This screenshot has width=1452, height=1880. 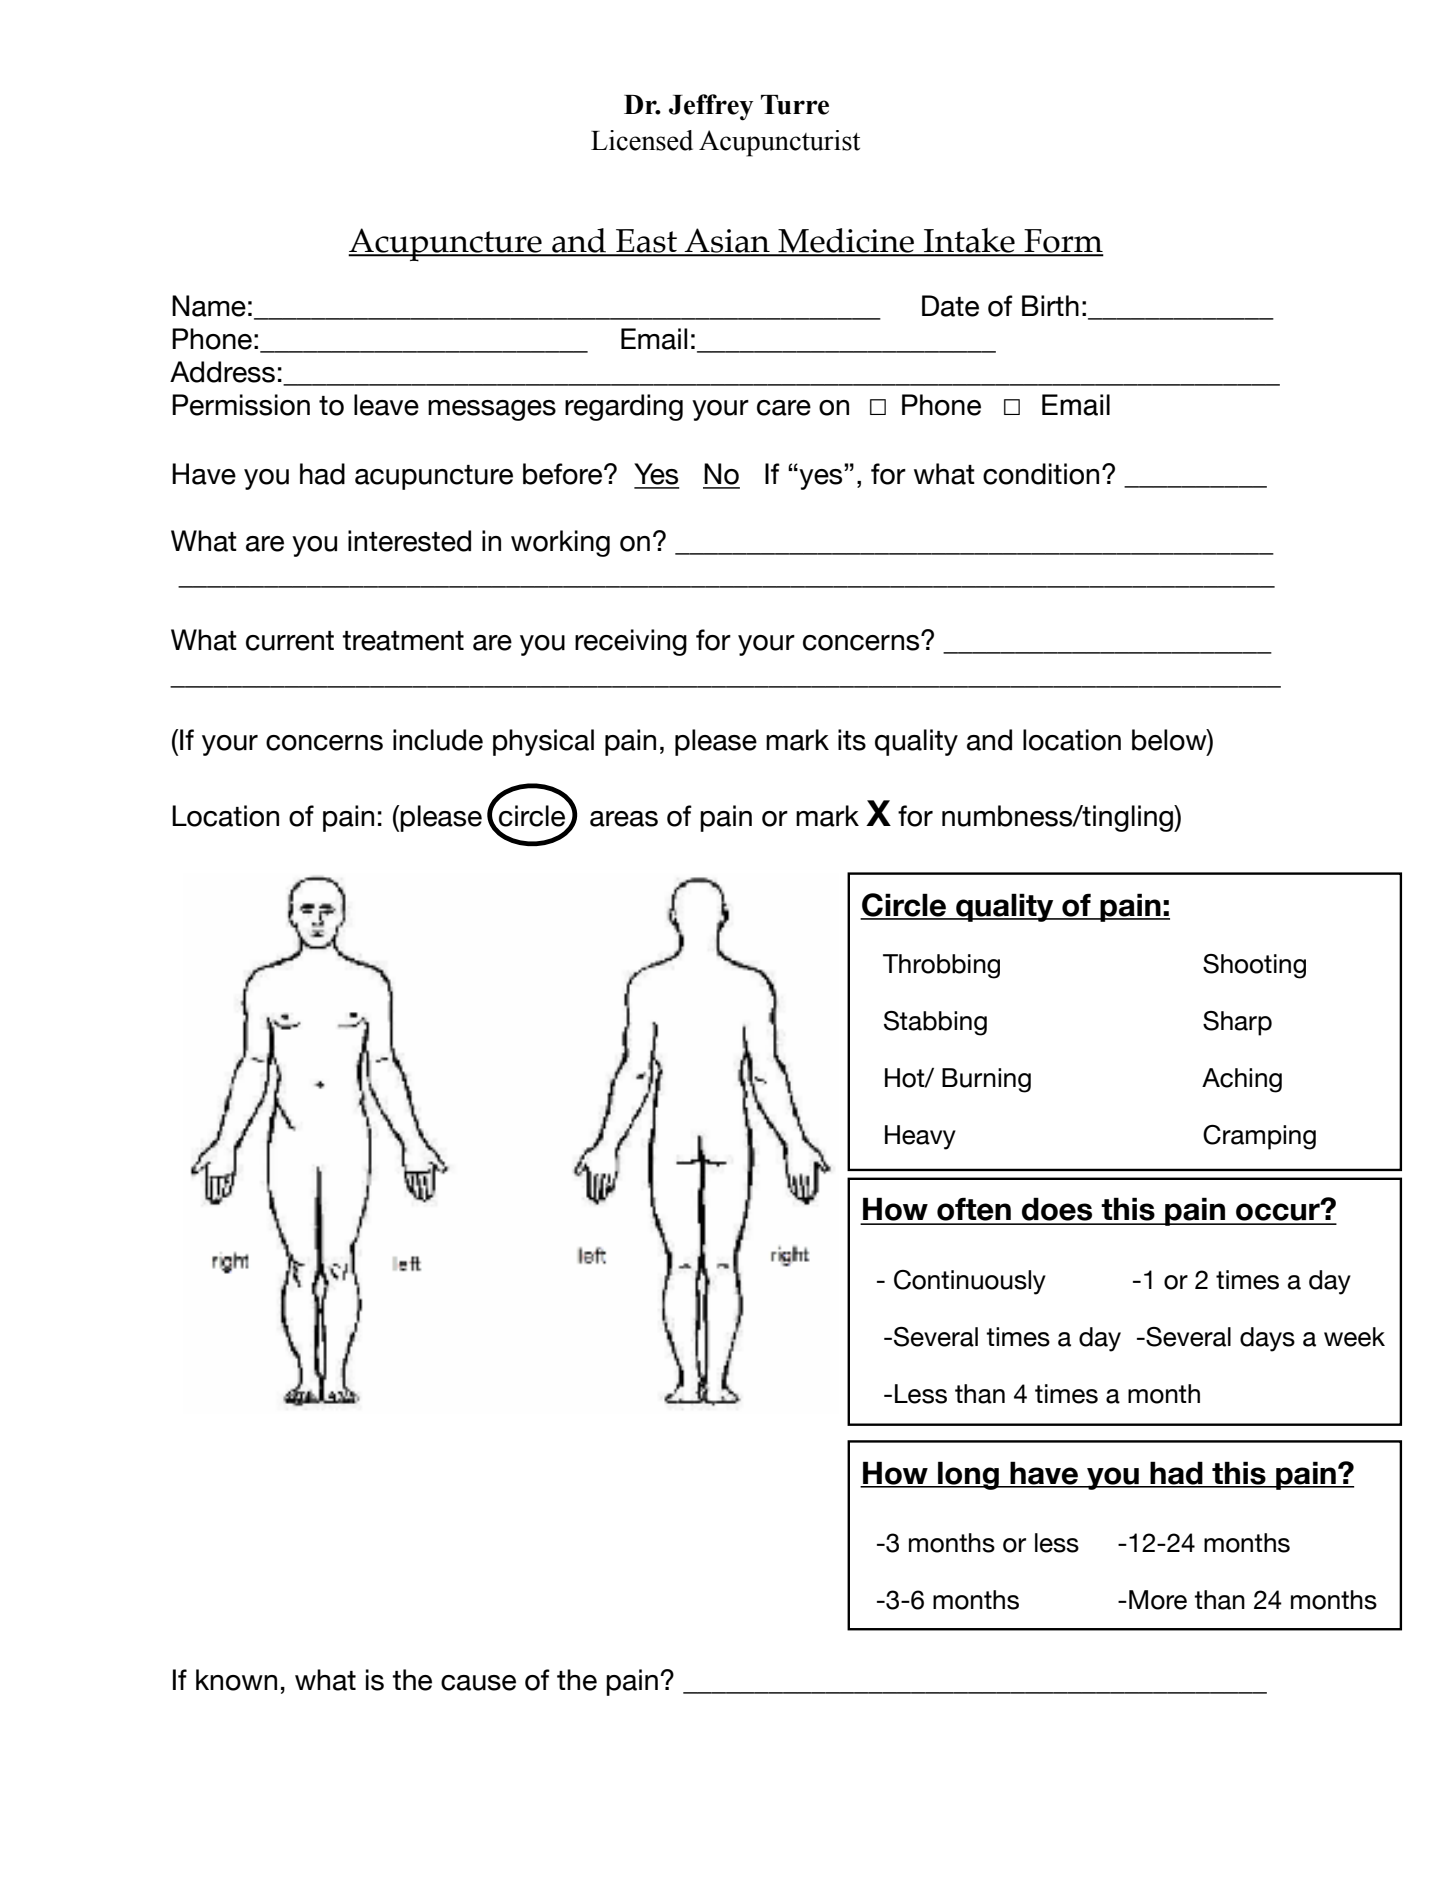 I want to click on Continuously, so click(x=970, y=1282).
